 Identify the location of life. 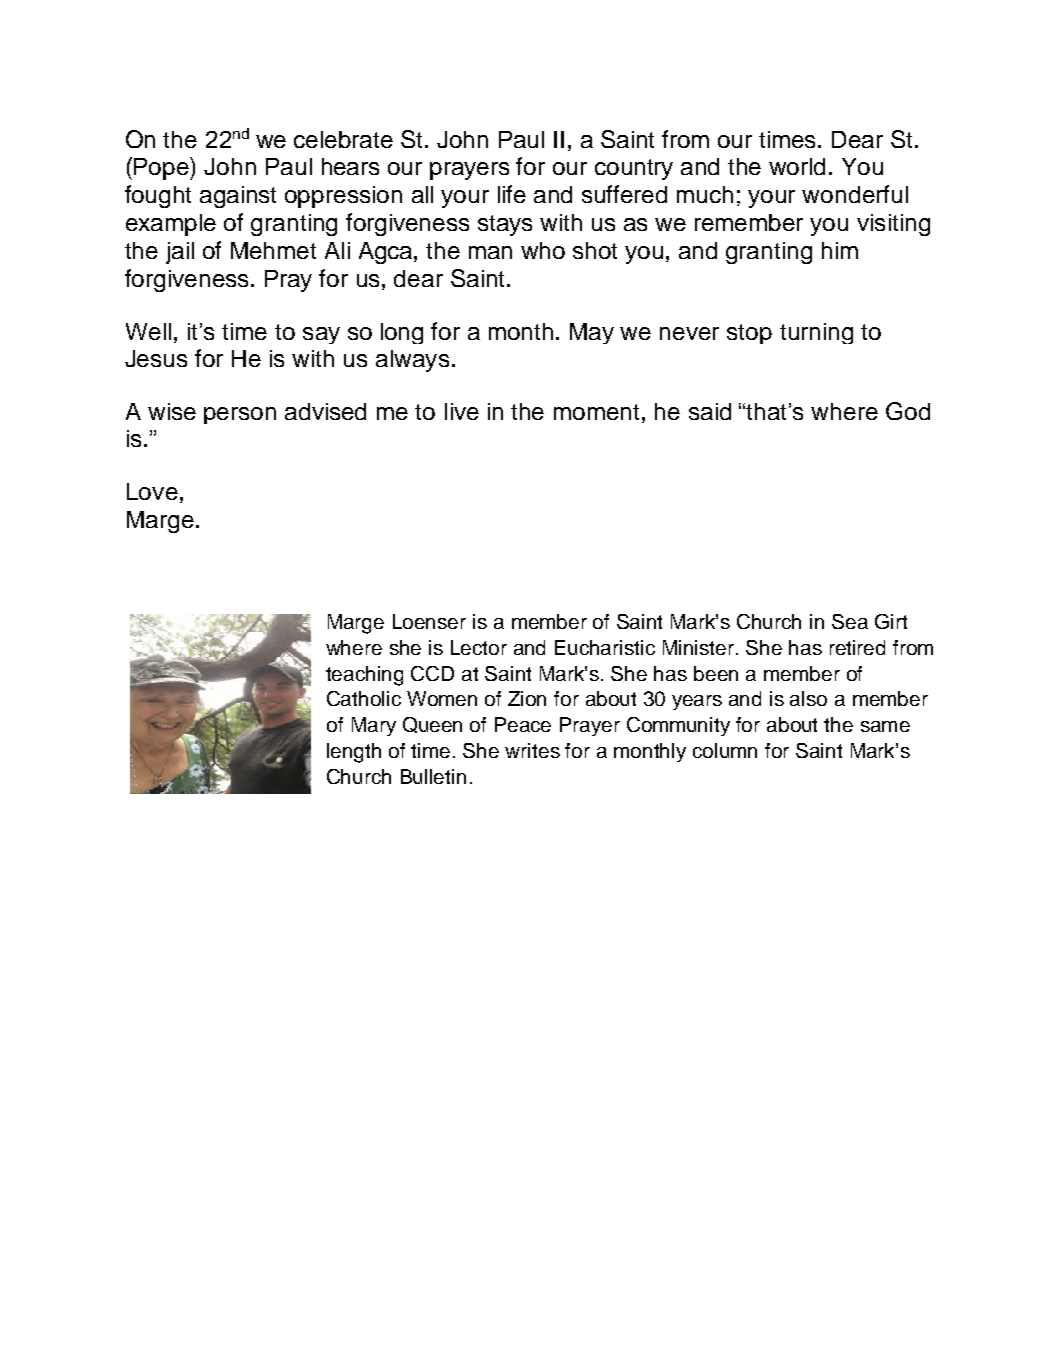
(512, 194).
